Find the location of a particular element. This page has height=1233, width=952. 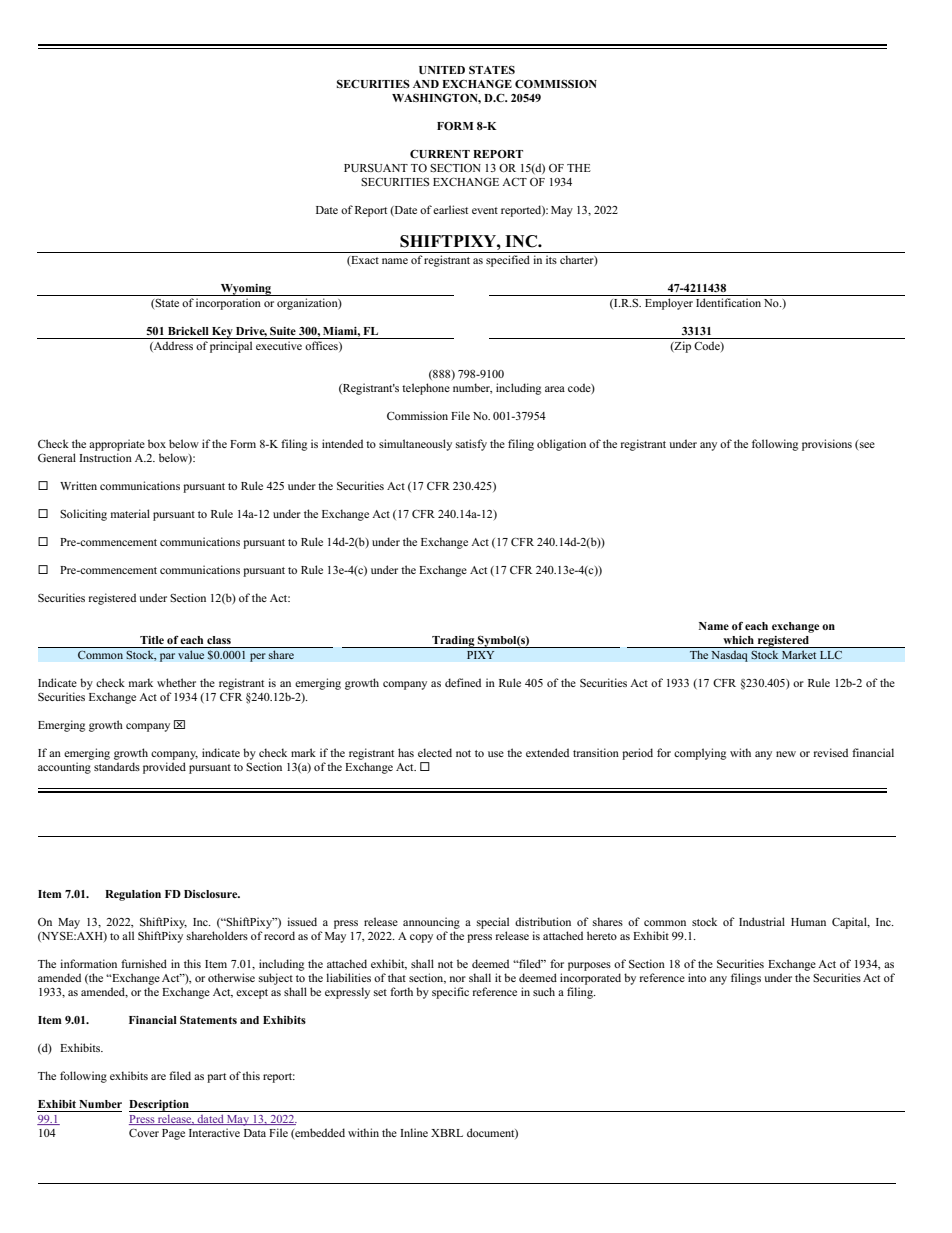

box is located at coordinates (157, 443).
